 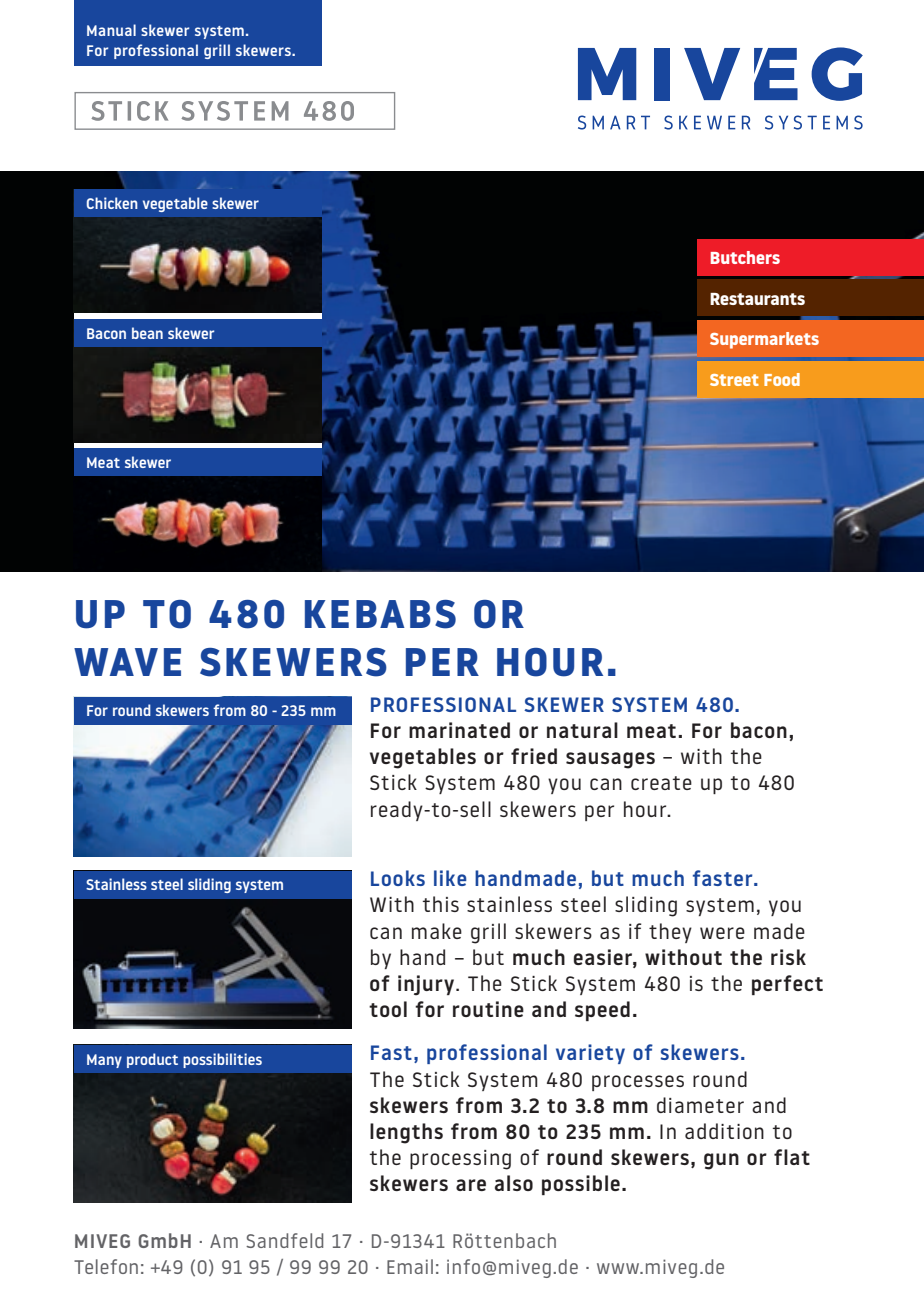 What do you see at coordinates (111, 30) in the document?
I see `Manual` at bounding box center [111, 30].
